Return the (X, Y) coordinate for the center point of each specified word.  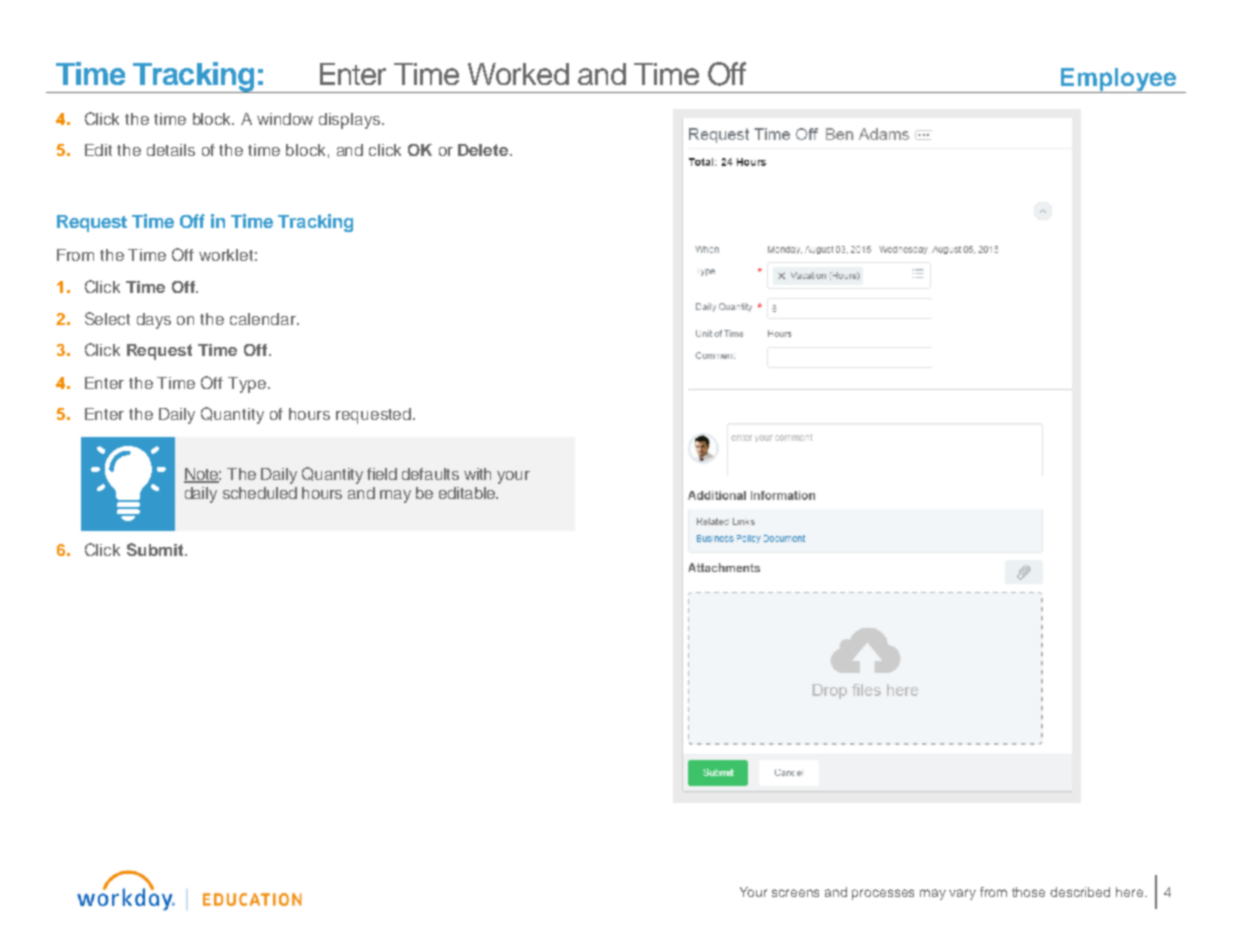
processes (883, 894)
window (285, 119)
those (1028, 892)
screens (795, 893)
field (382, 474)
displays (351, 121)
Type (248, 385)
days (154, 321)
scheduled (260, 493)
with (477, 474)
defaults (430, 474)
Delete (484, 150)
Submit (156, 549)
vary (962, 894)
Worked (518, 74)
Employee (1119, 80)
